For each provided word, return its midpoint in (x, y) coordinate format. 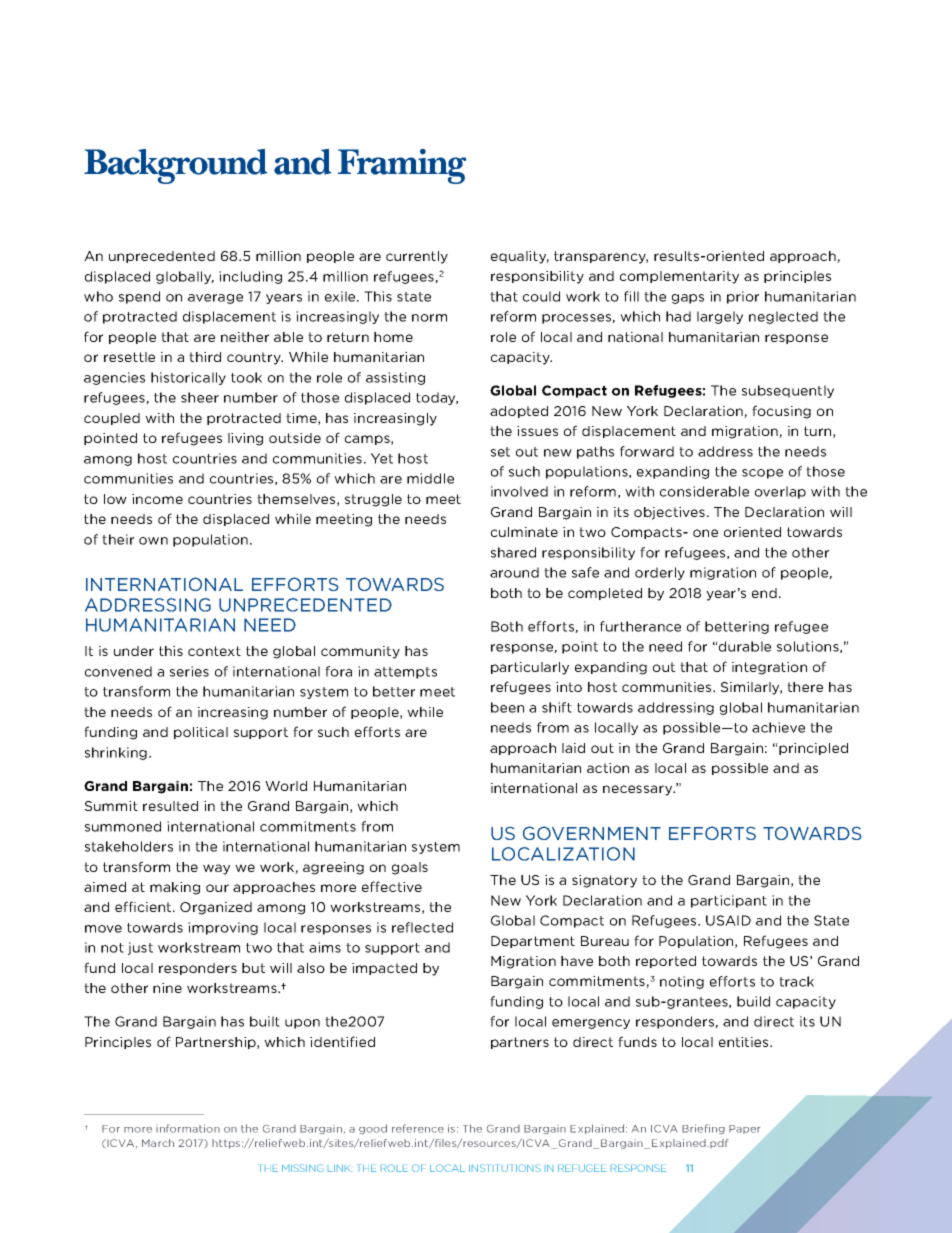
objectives (671, 513)
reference (418, 1128)
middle (430, 478)
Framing (402, 166)
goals (410, 868)
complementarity (679, 277)
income (157, 499)
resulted (170, 806)
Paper (744, 1129)
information (188, 1128)
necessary (639, 790)
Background (176, 166)
